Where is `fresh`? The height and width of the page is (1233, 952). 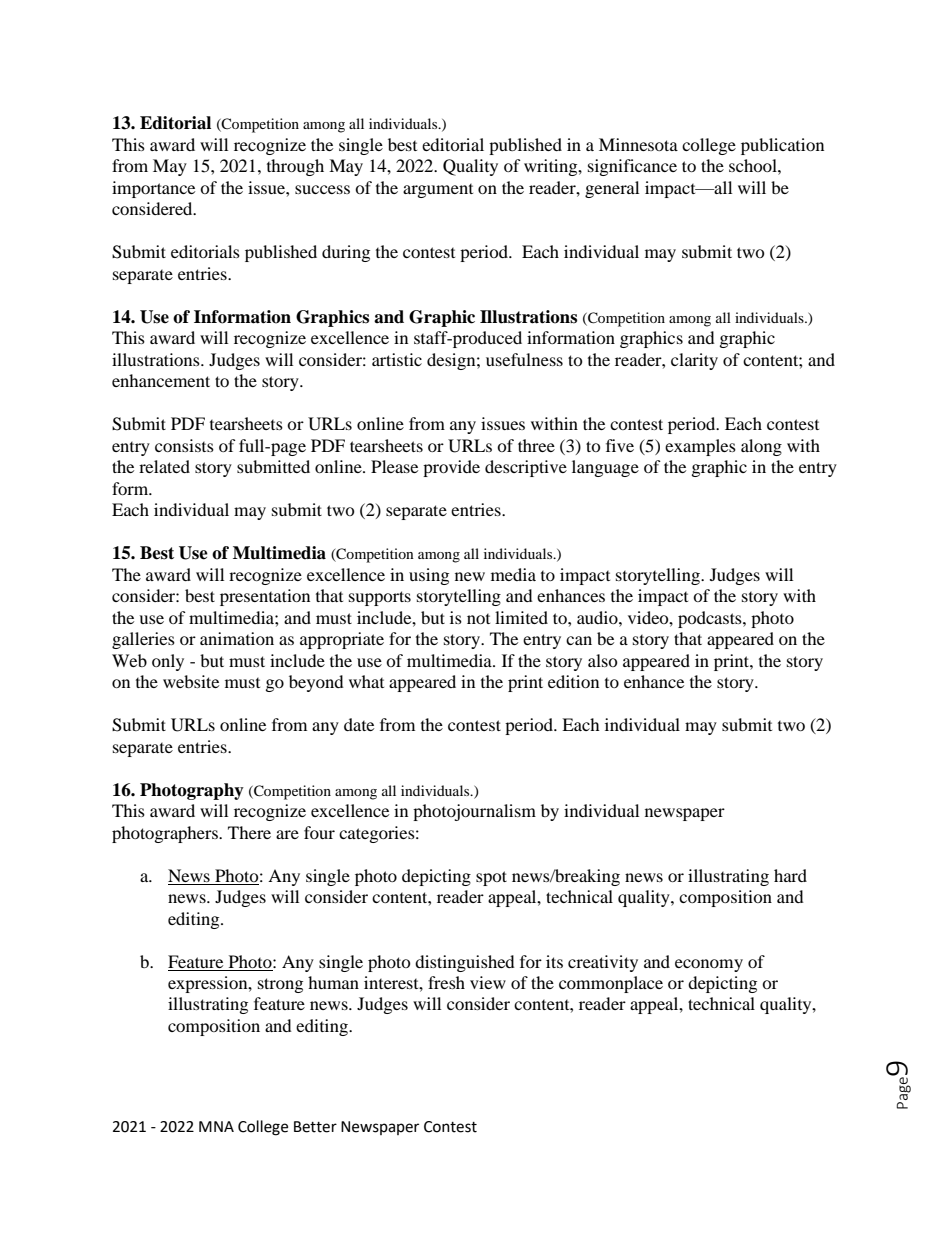 fresh is located at coordinates (446, 982).
